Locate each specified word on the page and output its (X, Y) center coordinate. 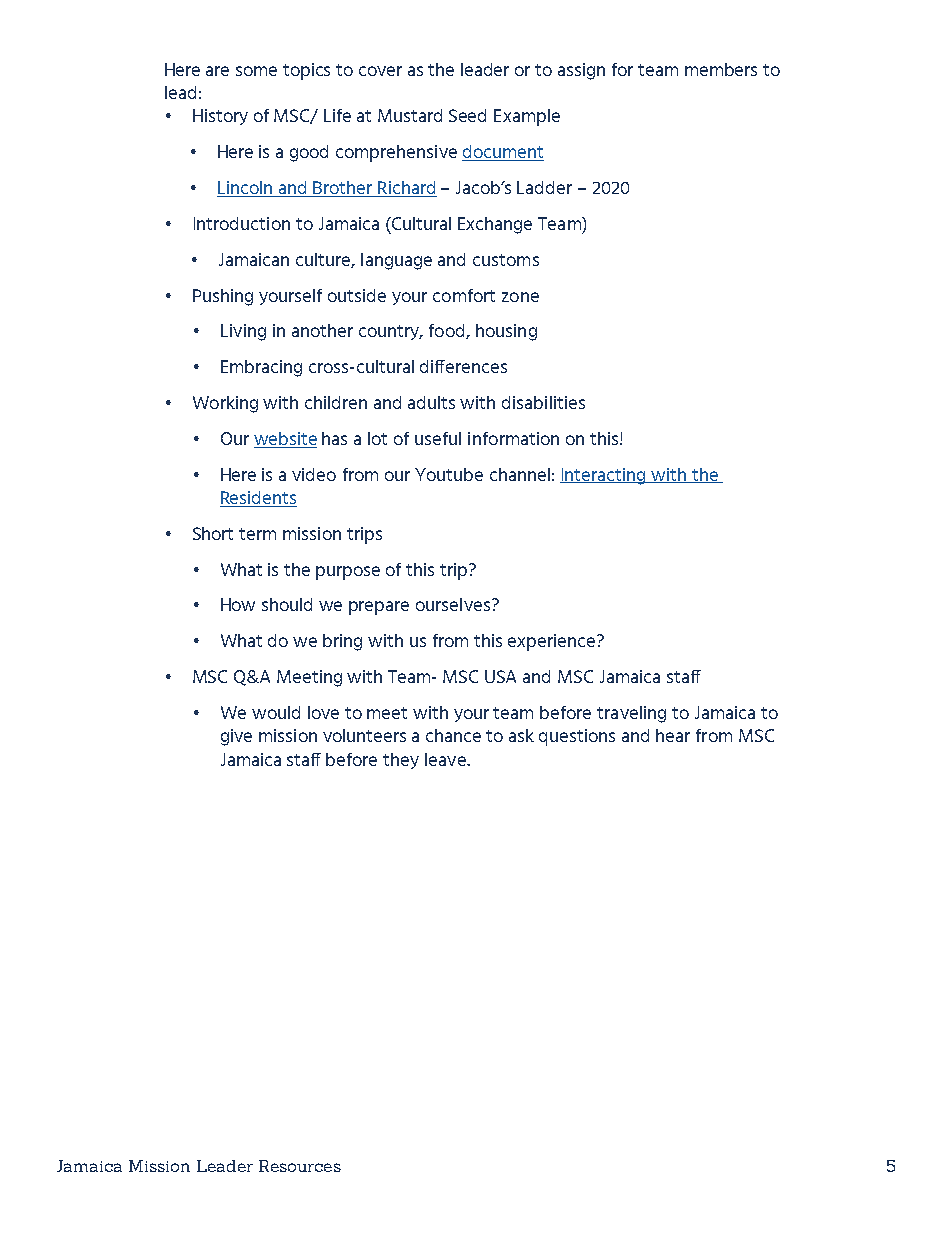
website (285, 438)
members (721, 69)
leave (446, 759)
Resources (300, 1166)
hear (673, 735)
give (236, 737)
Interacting (604, 476)
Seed (467, 115)
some (256, 71)
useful (438, 438)
